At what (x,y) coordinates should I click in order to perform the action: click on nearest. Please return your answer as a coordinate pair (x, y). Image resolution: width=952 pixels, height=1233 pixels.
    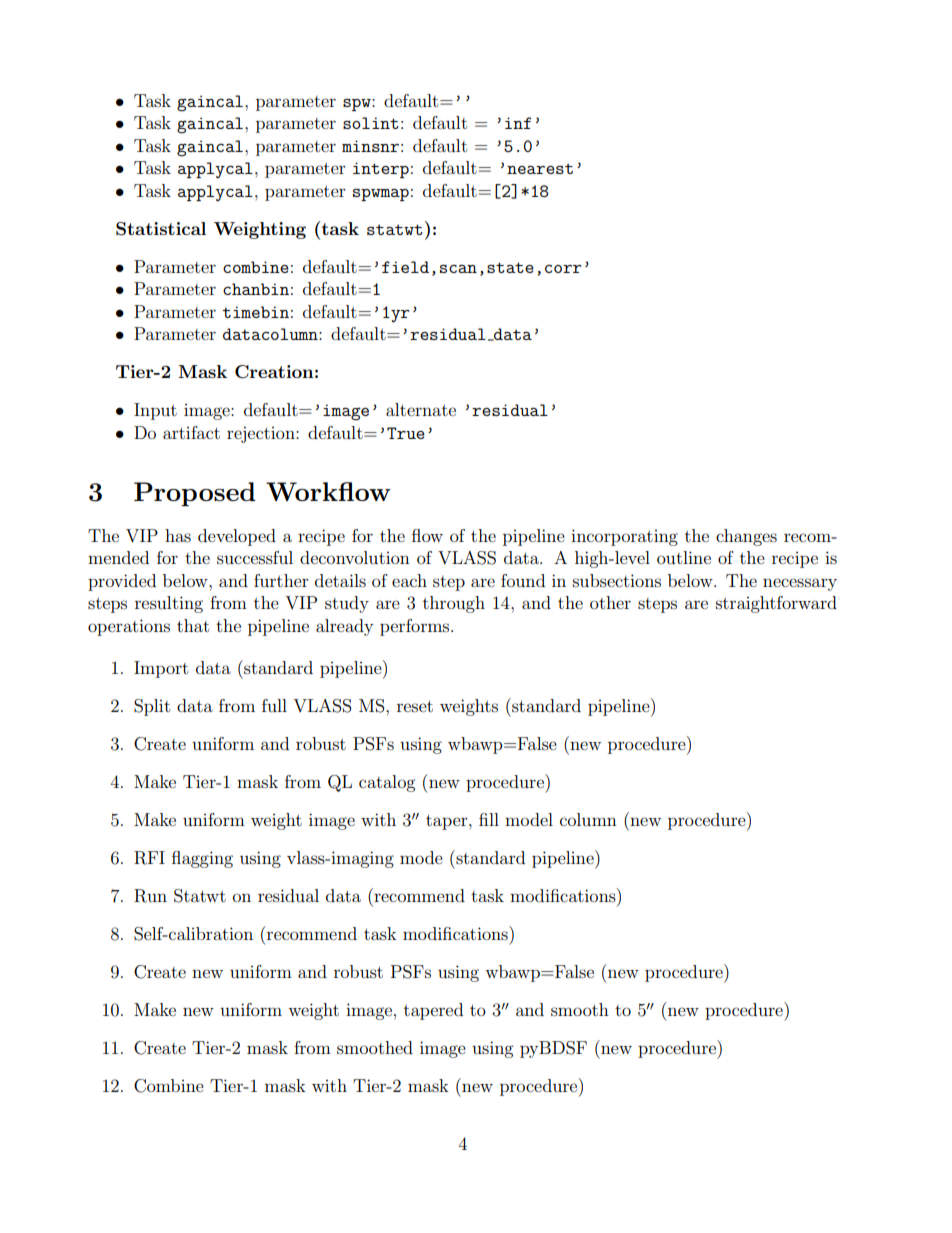
    Looking at the image, I should click on (540, 169).
